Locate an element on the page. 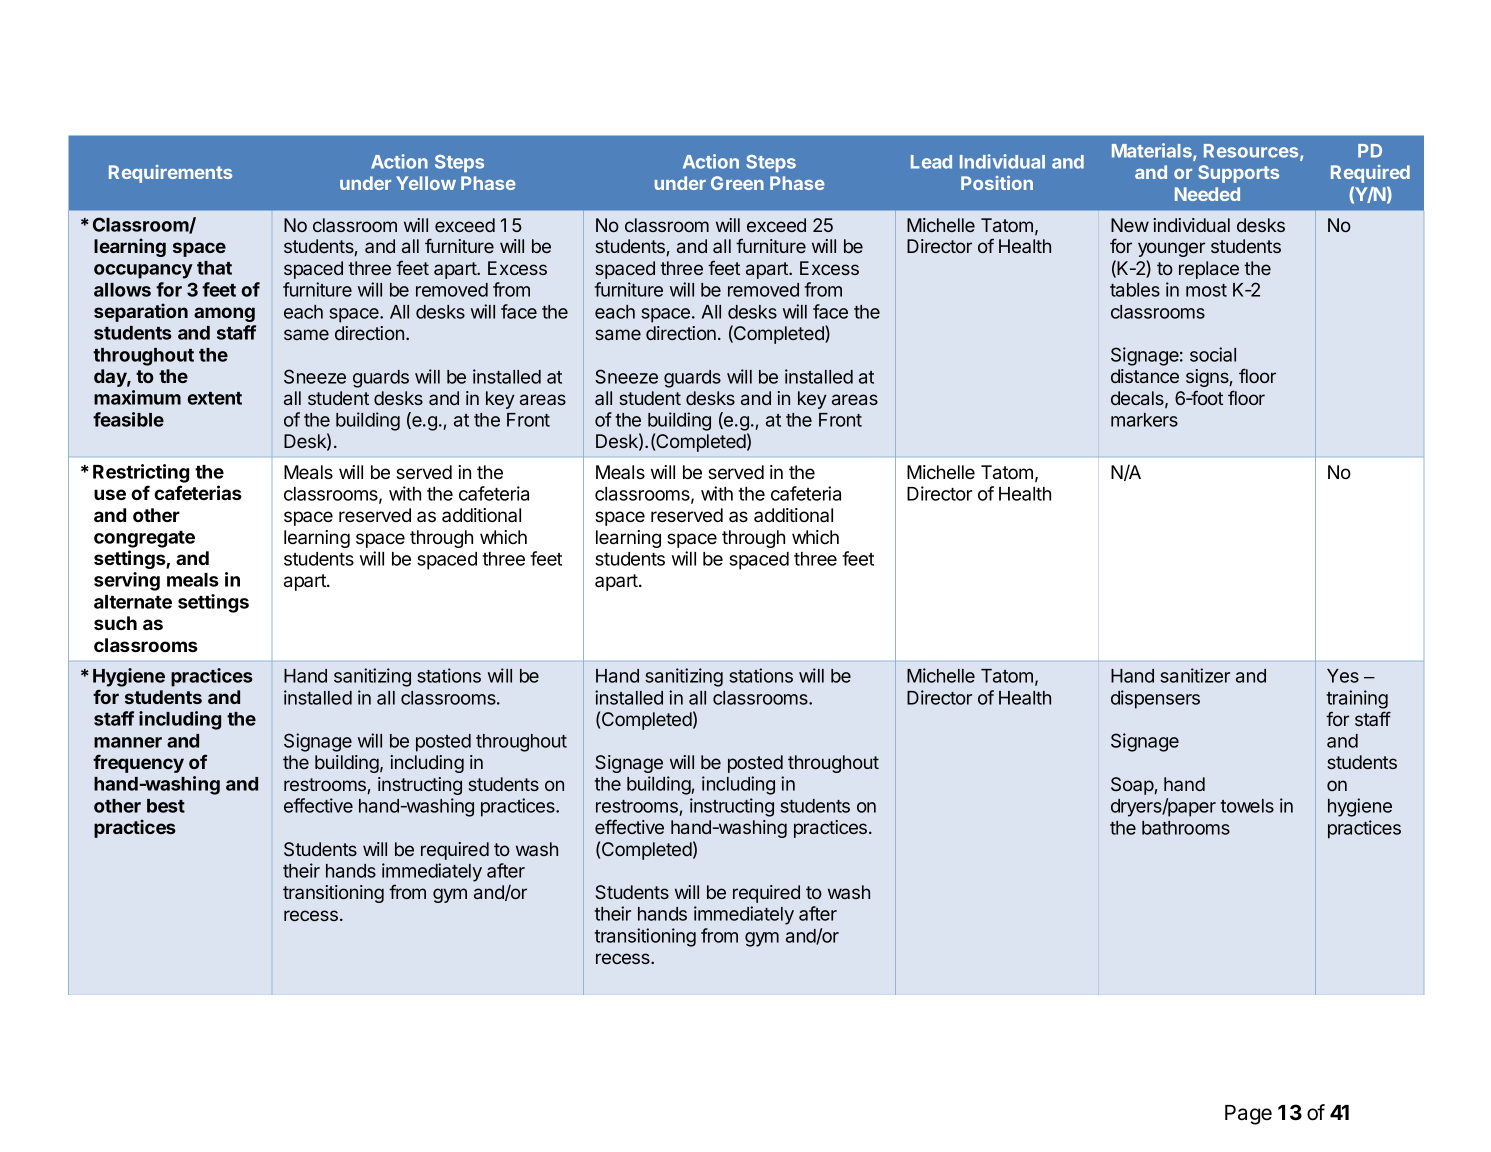  Needed is located at coordinates (1207, 194).
